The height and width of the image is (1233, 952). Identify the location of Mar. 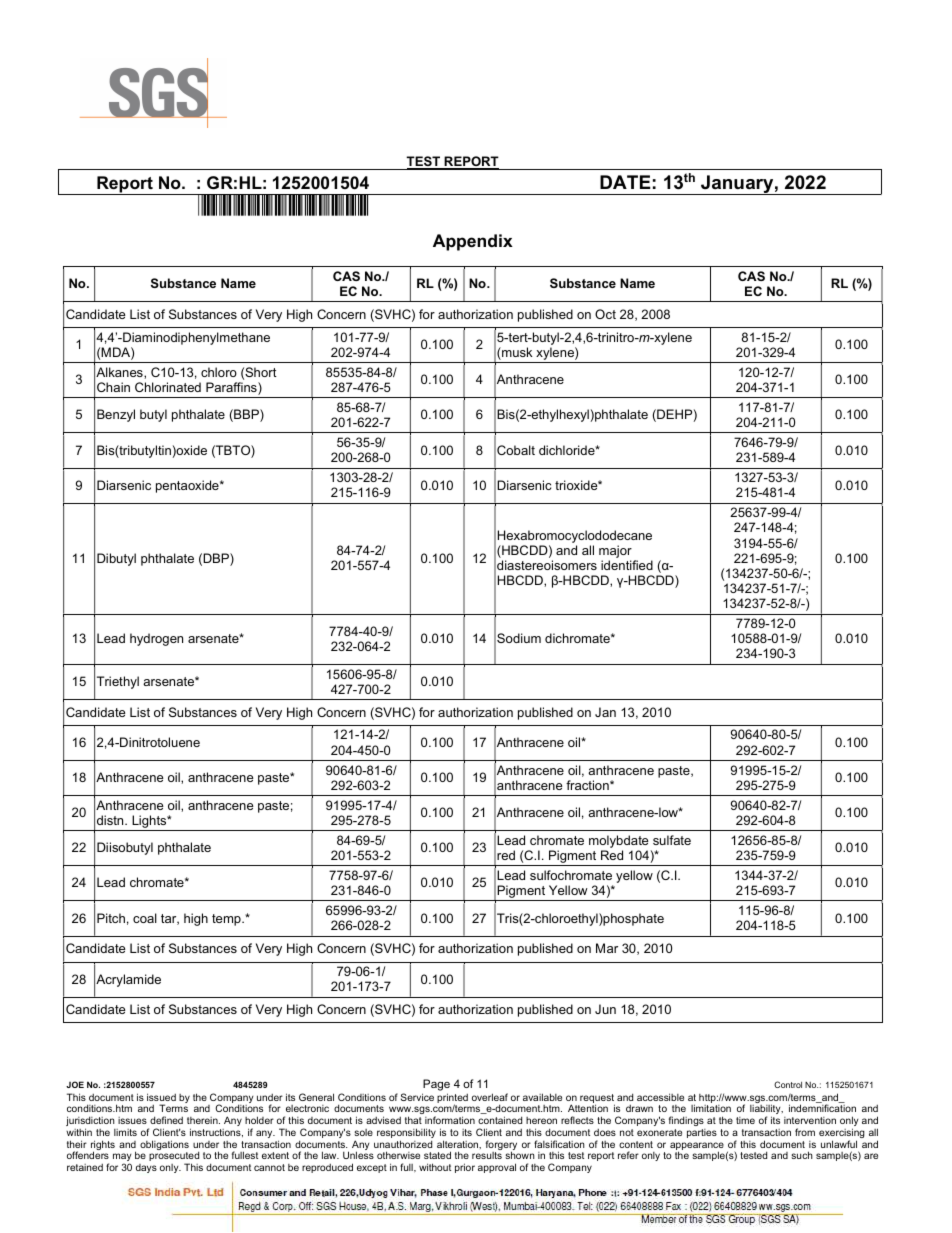
(607, 948).
